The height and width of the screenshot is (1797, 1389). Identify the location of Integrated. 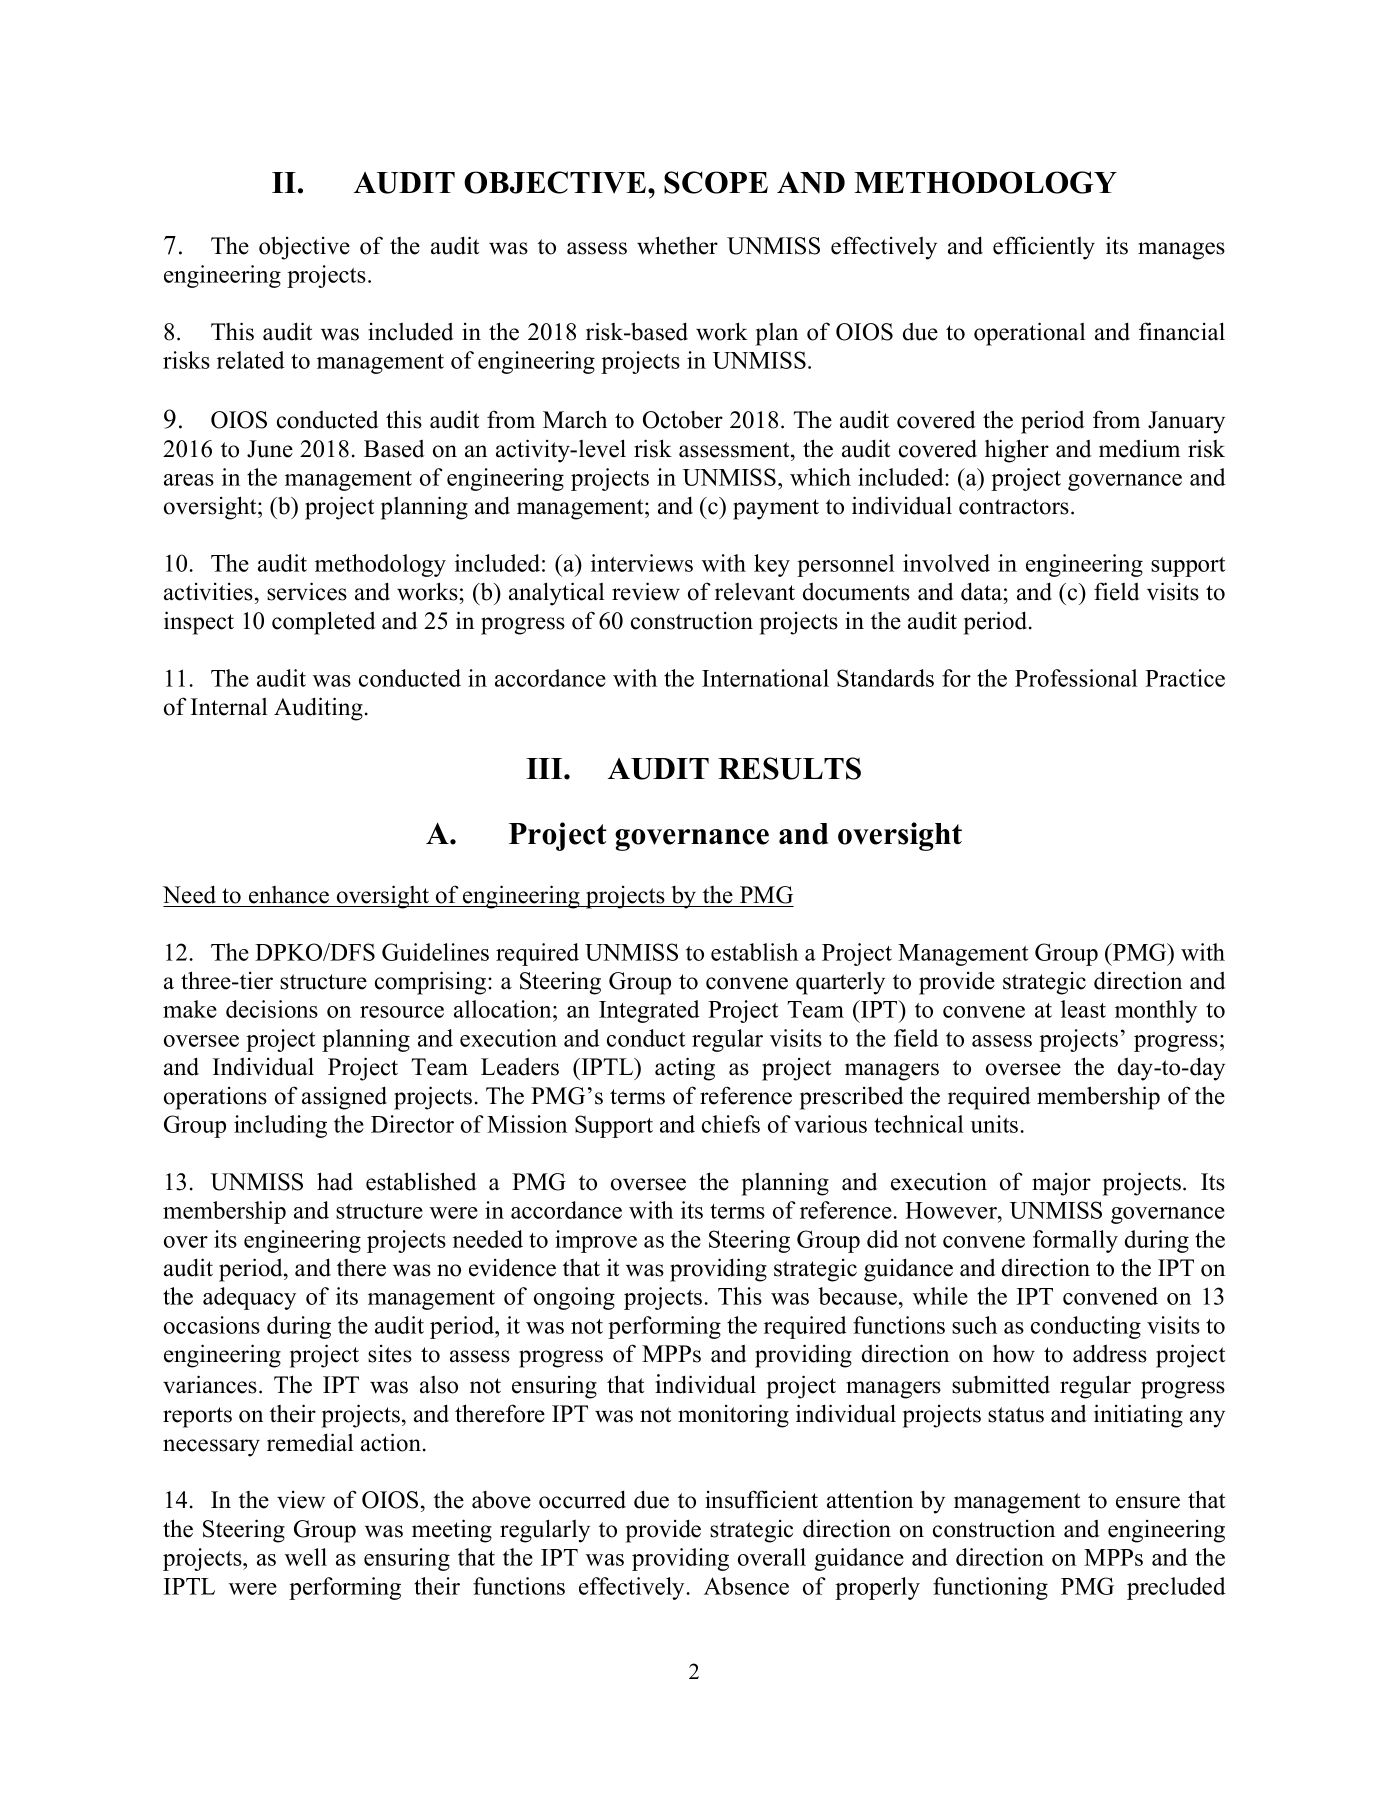
(649, 1011).
